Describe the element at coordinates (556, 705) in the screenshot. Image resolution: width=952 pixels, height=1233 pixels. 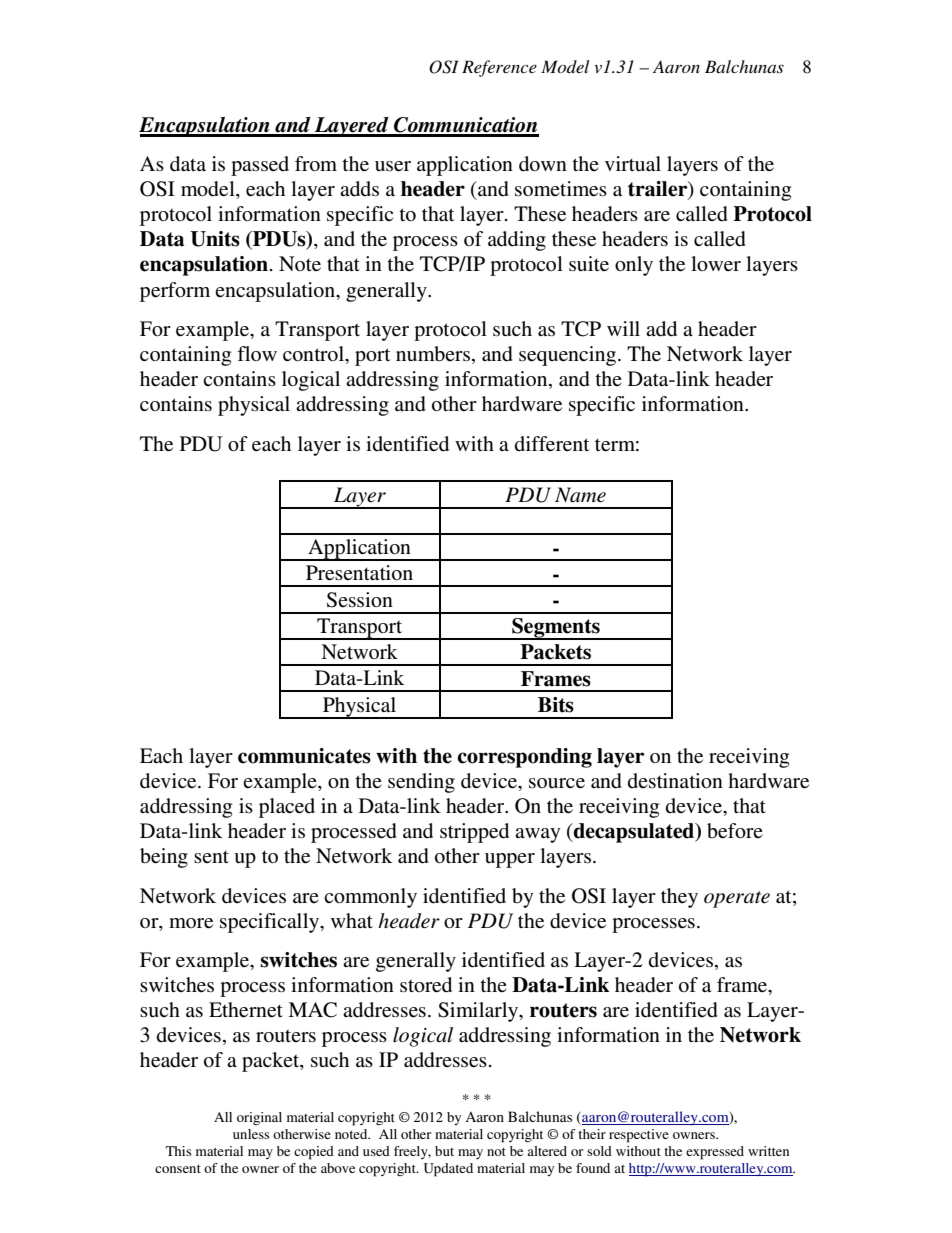
I see `Bits` at that location.
